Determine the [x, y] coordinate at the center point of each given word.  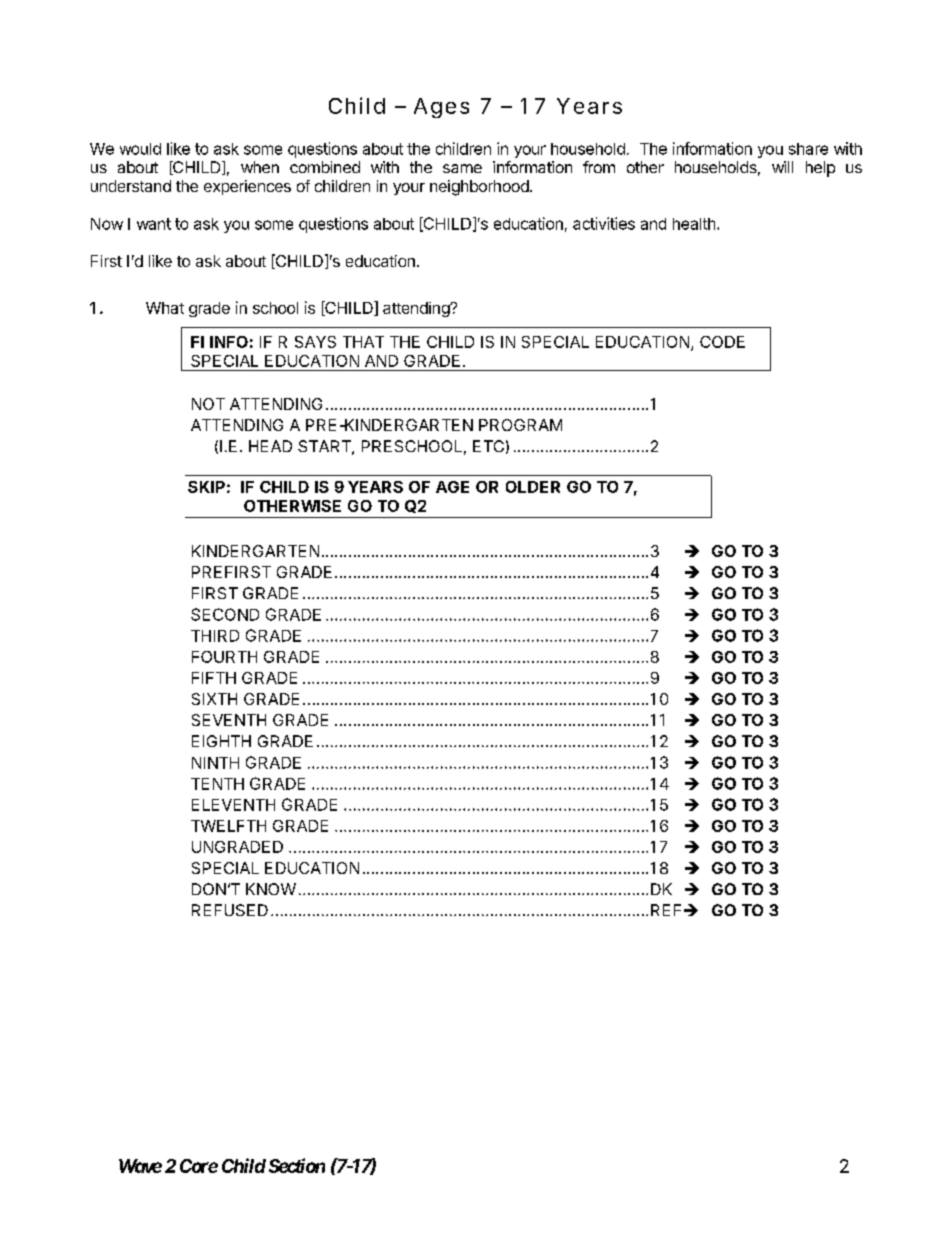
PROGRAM [520, 425]
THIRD [215, 636]
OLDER [533, 487]
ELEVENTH [233, 805]
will [782, 167]
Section [297, 1165]
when [260, 167]
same [462, 168]
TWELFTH [228, 826]
